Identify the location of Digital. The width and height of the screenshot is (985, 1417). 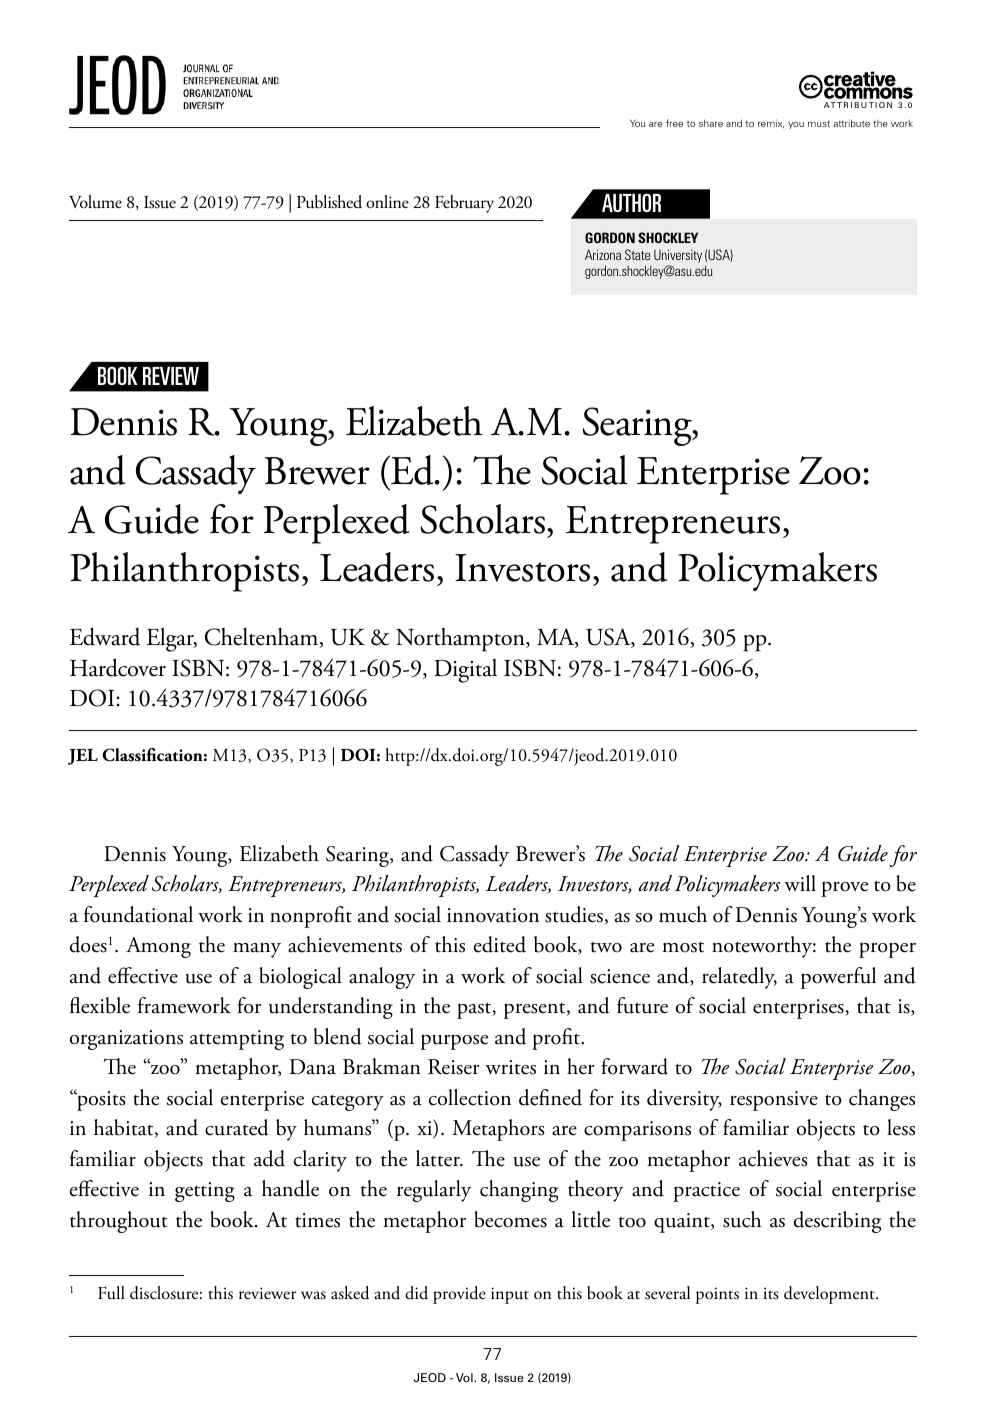
(465, 671).
